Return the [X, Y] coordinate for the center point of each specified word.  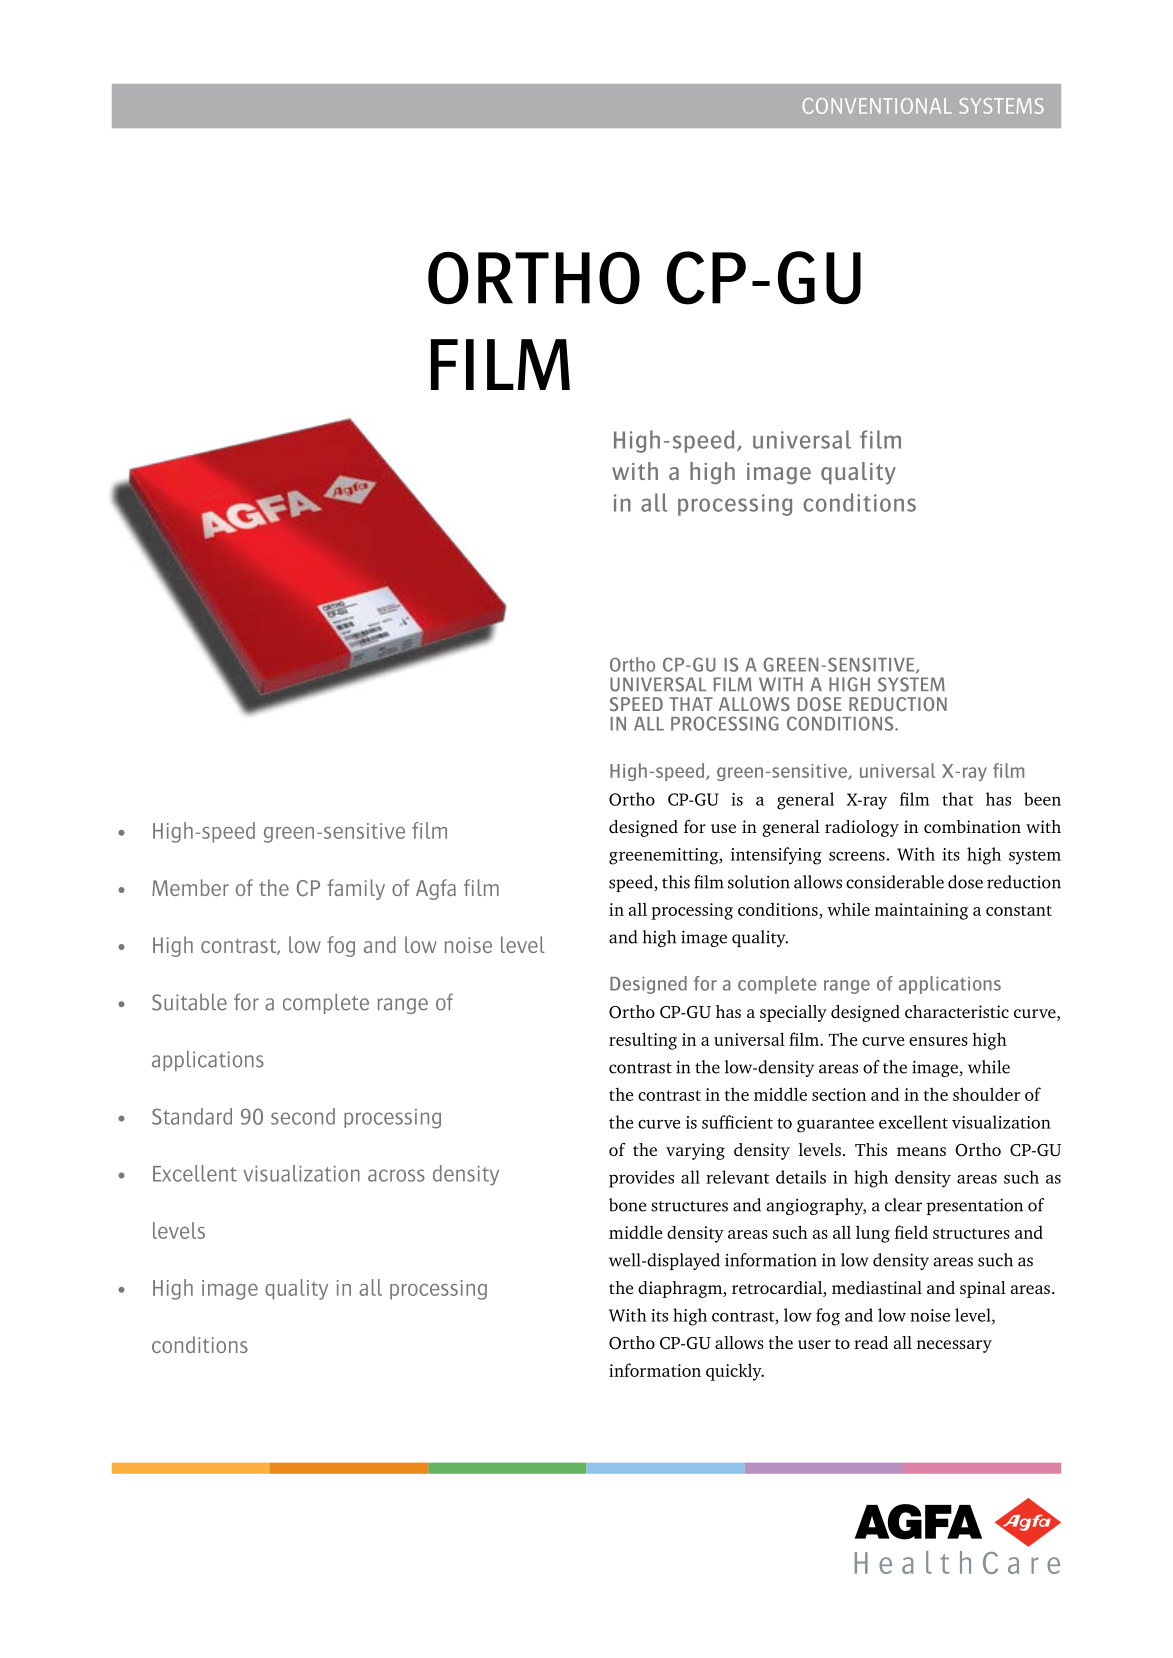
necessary [954, 1346]
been [1042, 799]
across [396, 1175]
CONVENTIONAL [877, 106]
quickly [735, 1372]
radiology [862, 828]
